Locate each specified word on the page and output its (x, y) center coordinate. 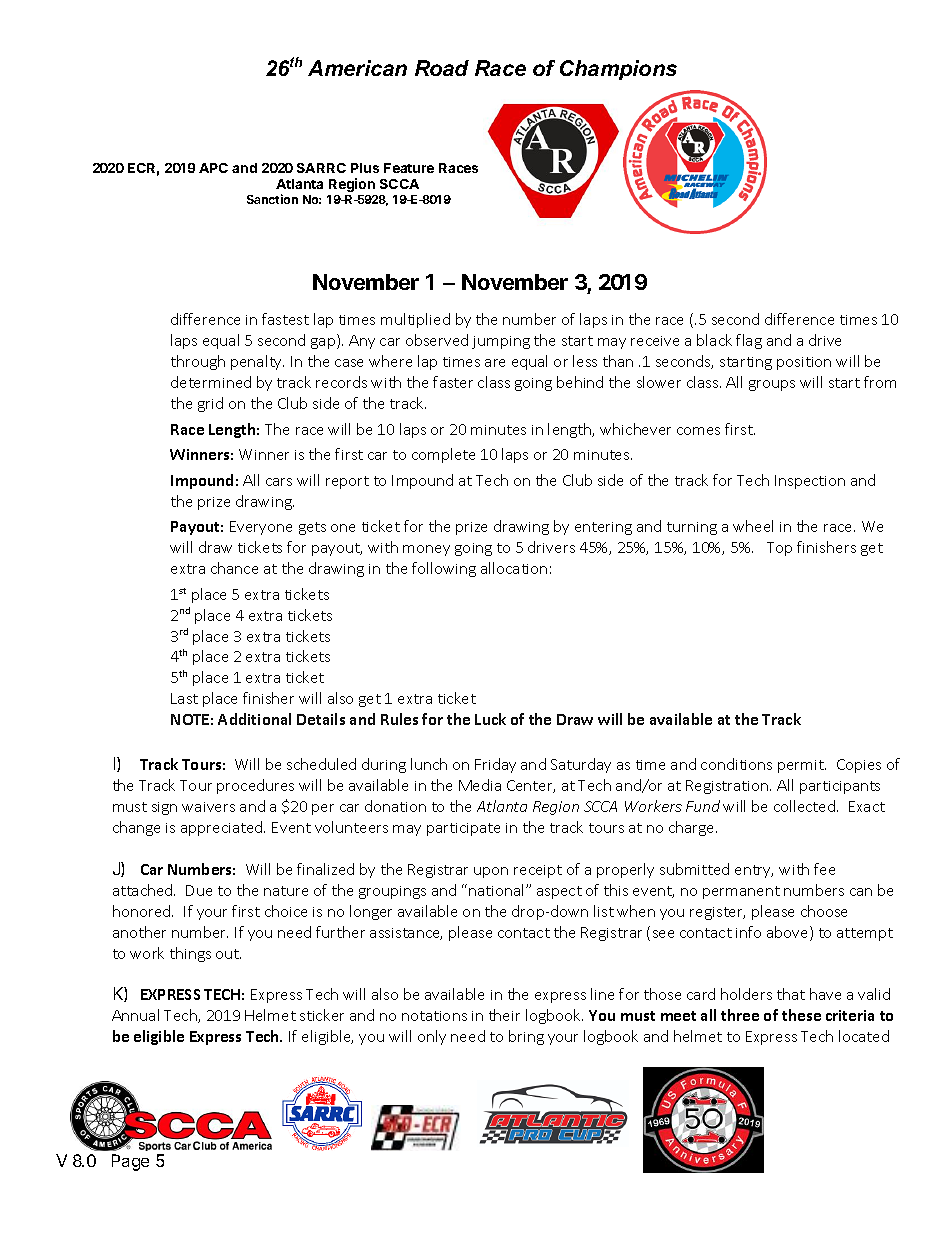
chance (234, 568)
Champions (618, 70)
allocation (514, 568)
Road (442, 68)
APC (213, 168)
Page (130, 1162)
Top (779, 549)
